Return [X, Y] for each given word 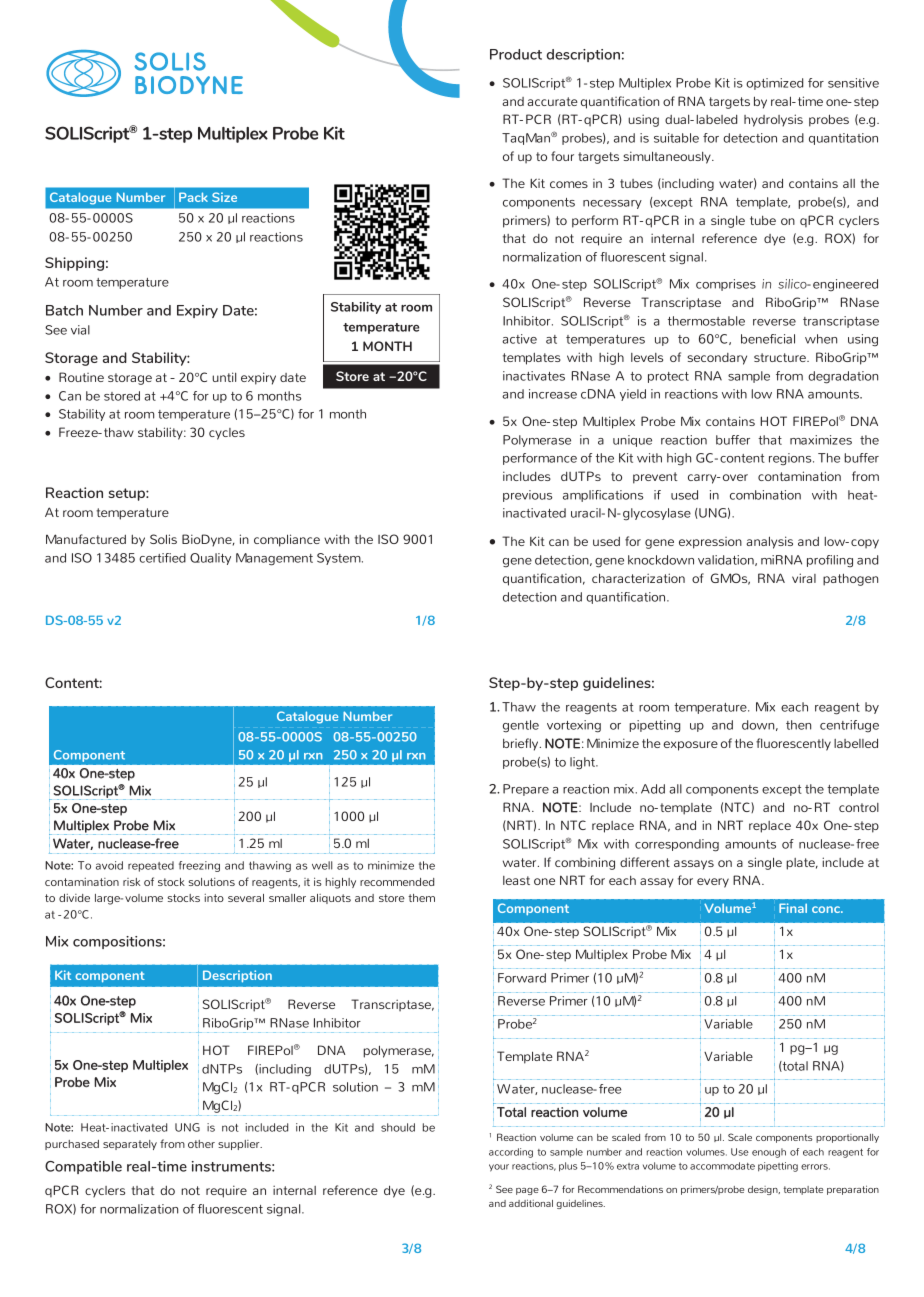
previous [527, 496]
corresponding [677, 845]
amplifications [603, 496]
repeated [151, 866]
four [562, 156]
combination [765, 495]
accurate [552, 101]
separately [130, 1145]
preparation [853, 1190]
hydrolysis [773, 120]
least [516, 880]
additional [531, 1203]
